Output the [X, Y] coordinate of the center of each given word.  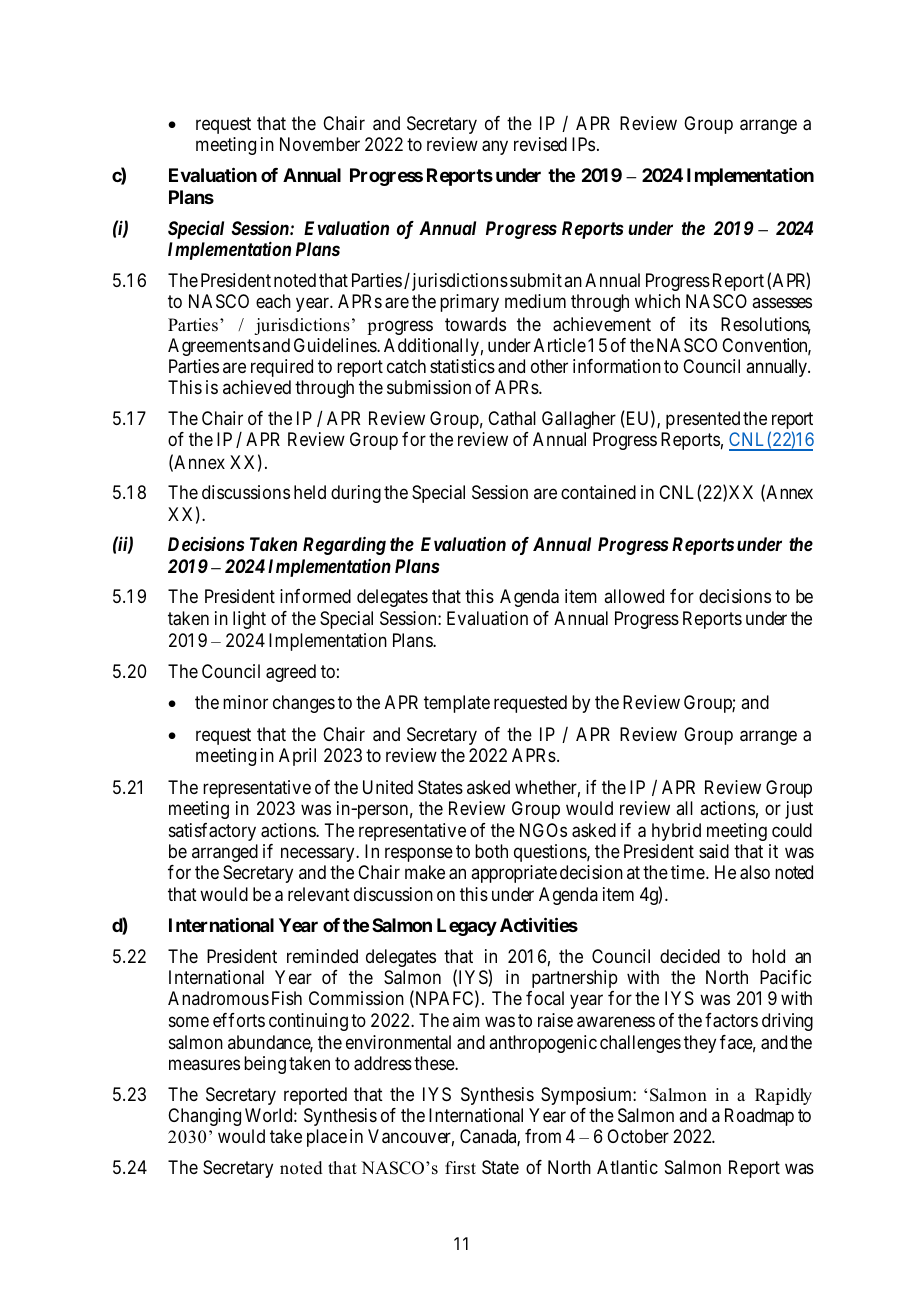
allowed [634, 596]
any [495, 148]
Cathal [512, 418]
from [543, 1136]
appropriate [514, 874]
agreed [291, 673]
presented [703, 420]
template [457, 704]
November [320, 144]
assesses [782, 303]
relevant [319, 894]
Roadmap [759, 1117]
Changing [204, 1117]
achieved [257, 387]
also [755, 872]
